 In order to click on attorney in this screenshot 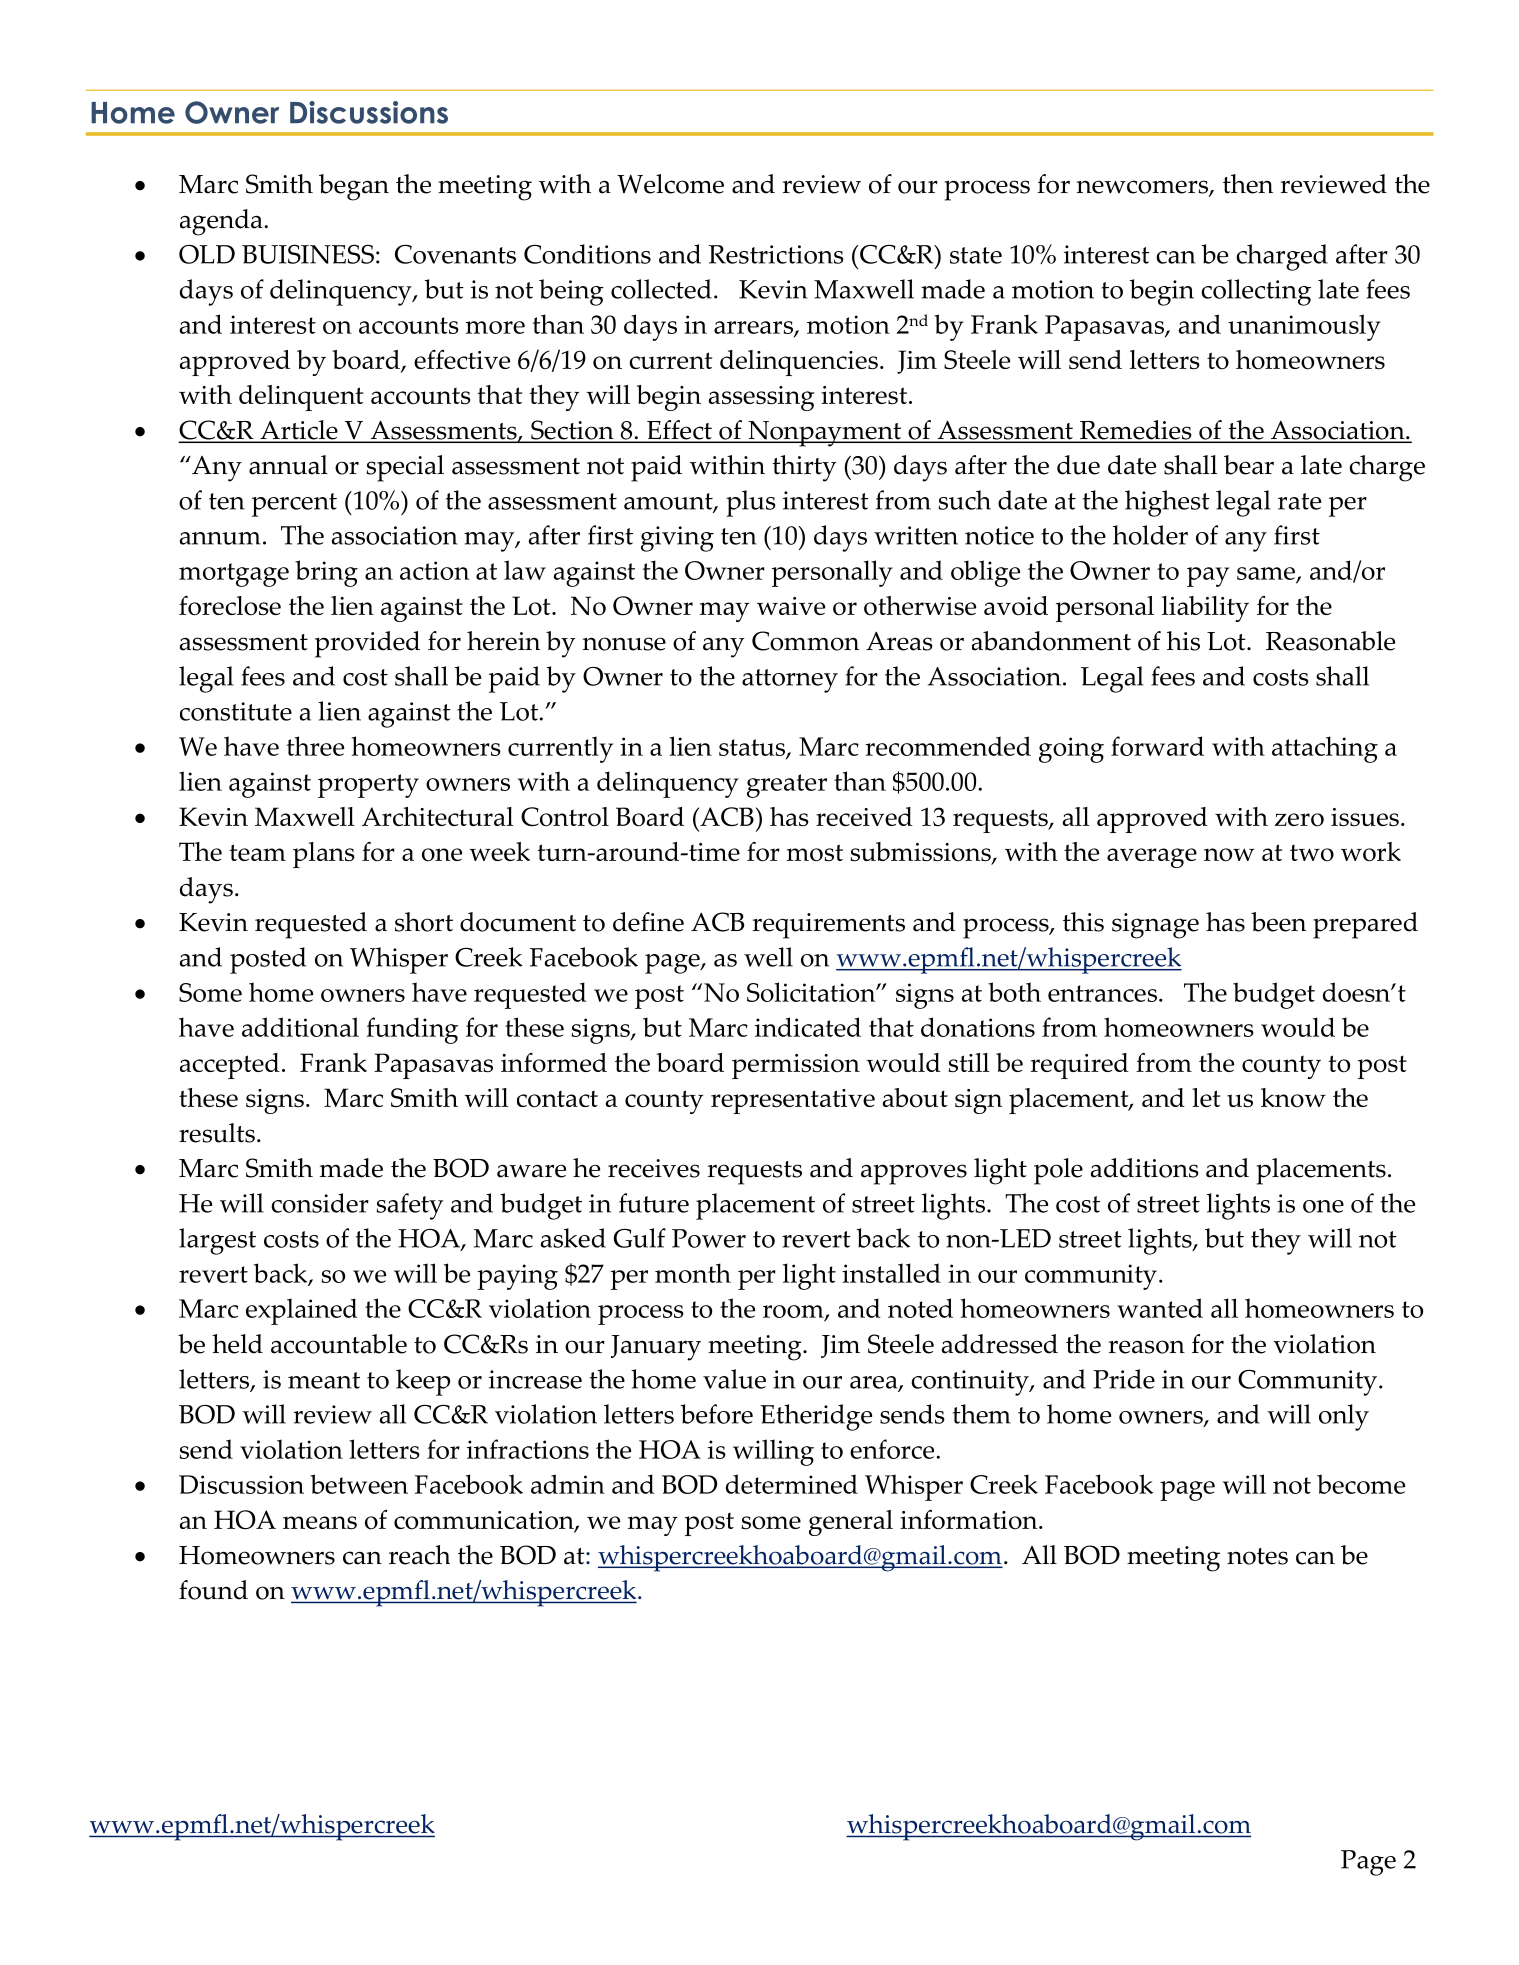, I will do `click(790, 681)`.
